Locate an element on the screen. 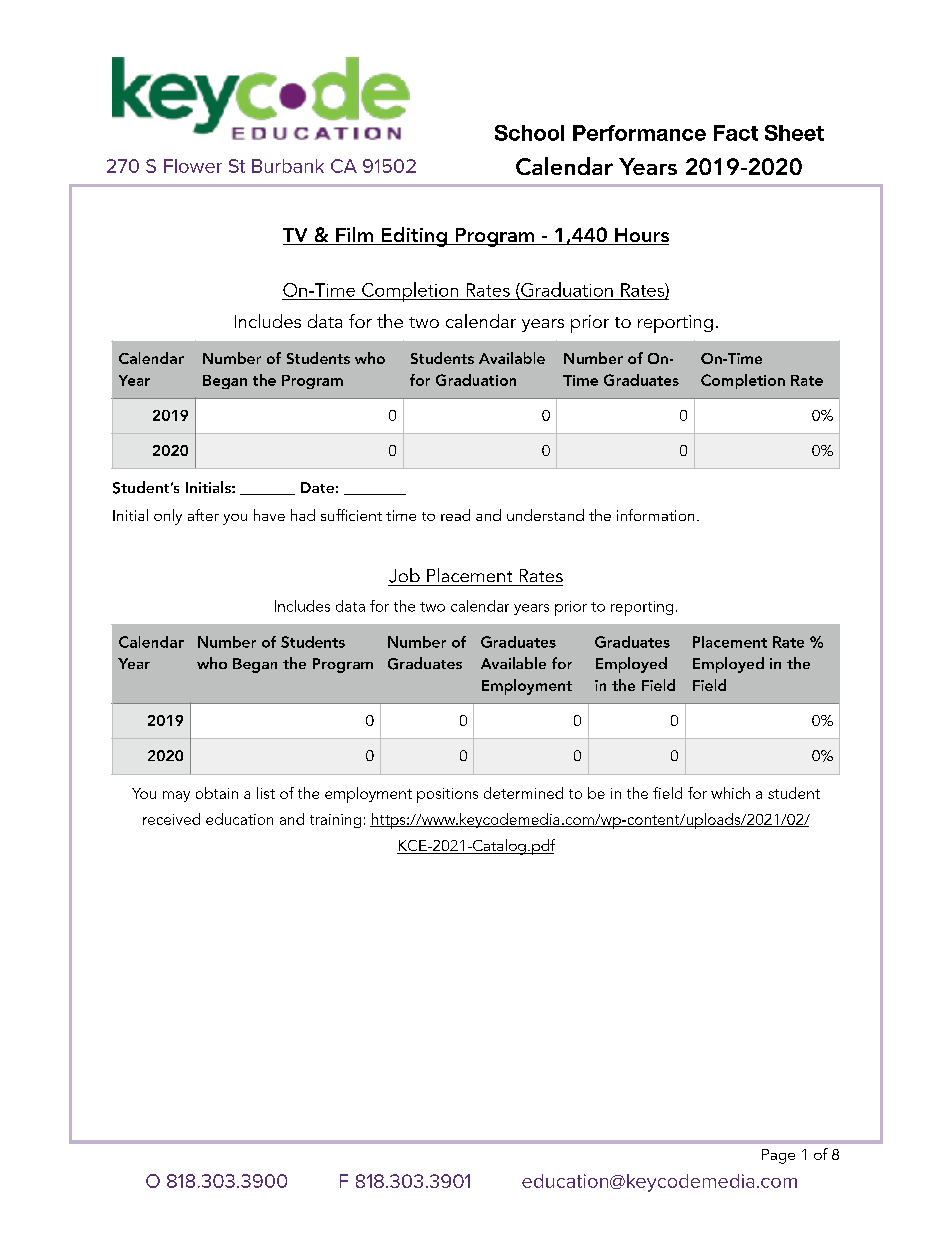 This screenshot has width=952, height=1233. Burbank is located at coordinates (288, 166).
